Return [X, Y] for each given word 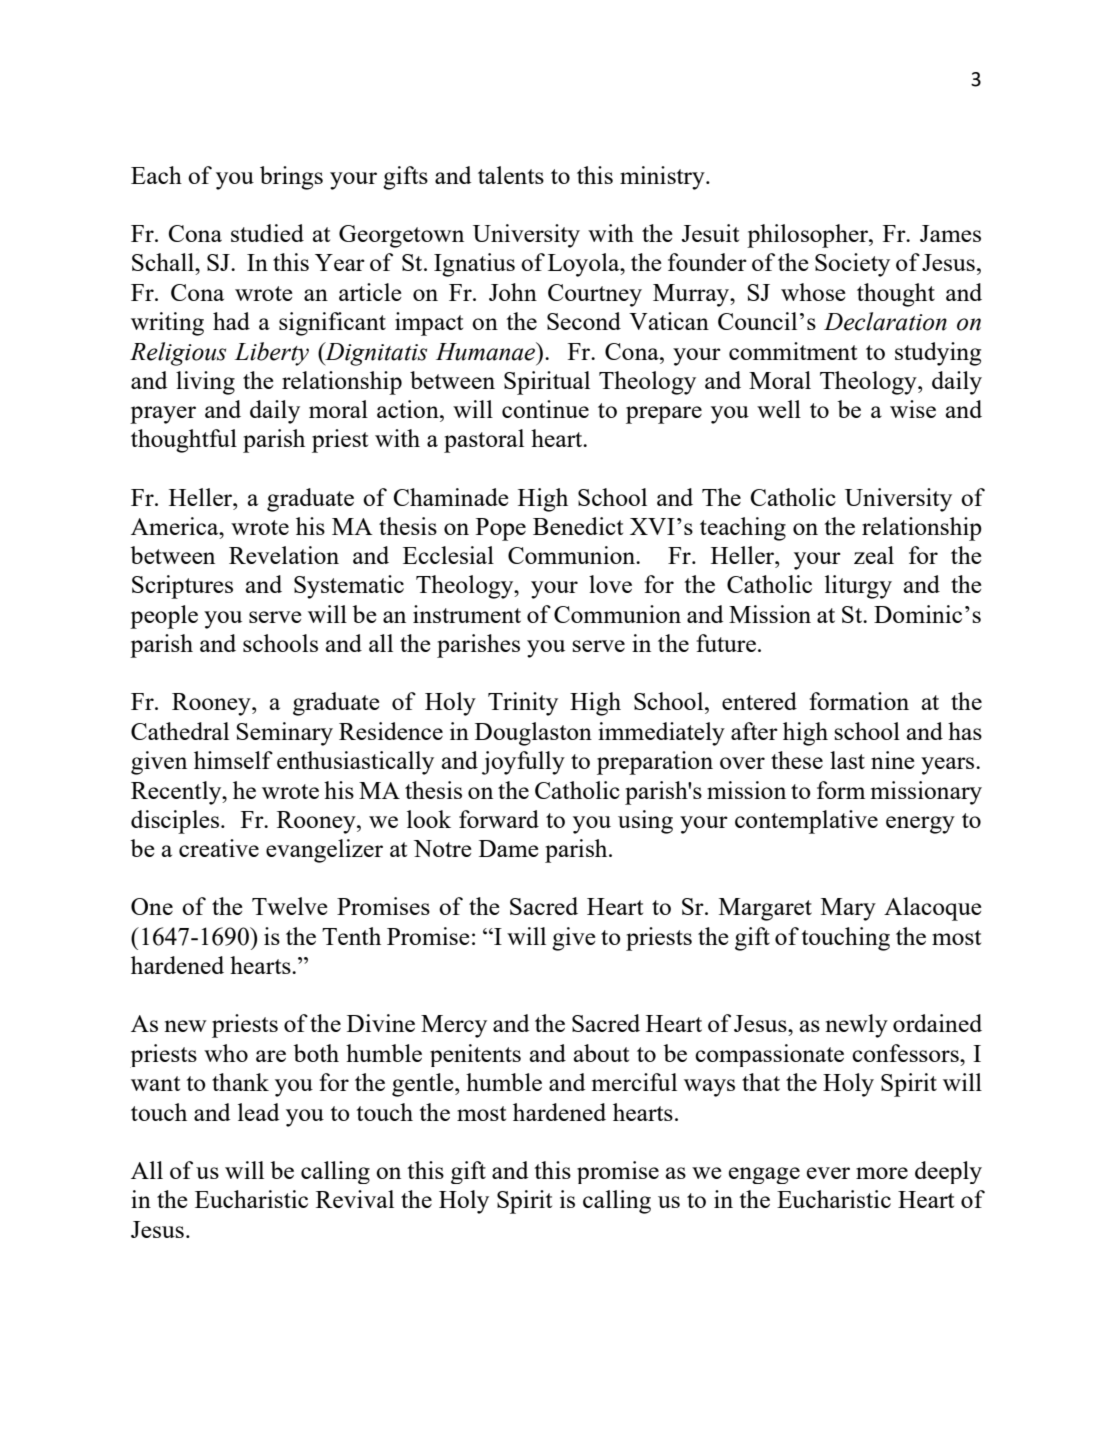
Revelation [284, 555]
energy [920, 825]
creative [219, 848]
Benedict [578, 526]
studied [267, 233]
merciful [634, 1082]
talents [511, 175]
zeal [874, 555]
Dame [509, 848]
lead [259, 1112]
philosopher [808, 236]
